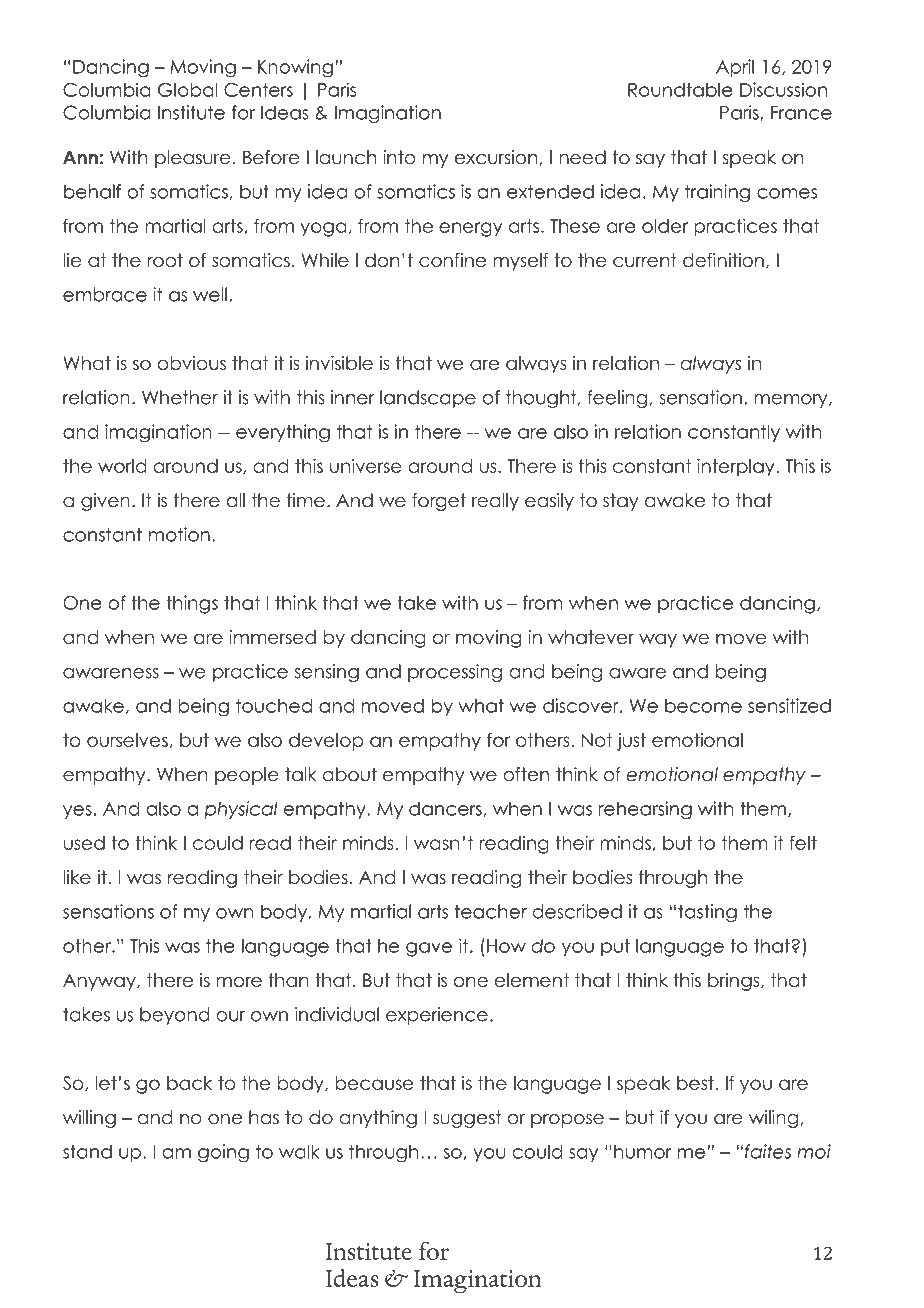 The width and height of the screenshot is (924, 1308). Describe the element at coordinates (467, 1119) in the screenshot. I see `suggest` at that location.
